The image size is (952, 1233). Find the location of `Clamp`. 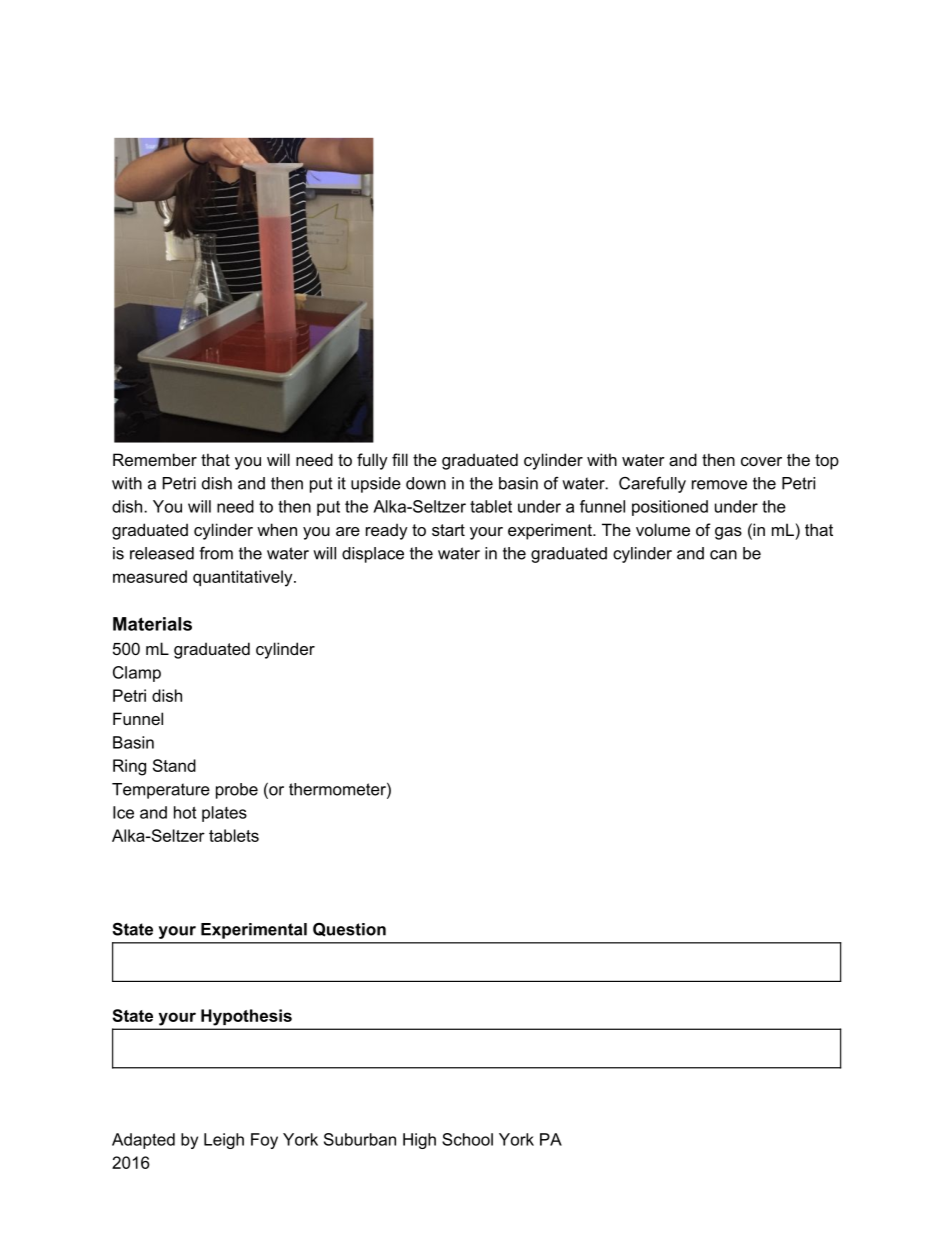

Clamp is located at coordinates (137, 674).
